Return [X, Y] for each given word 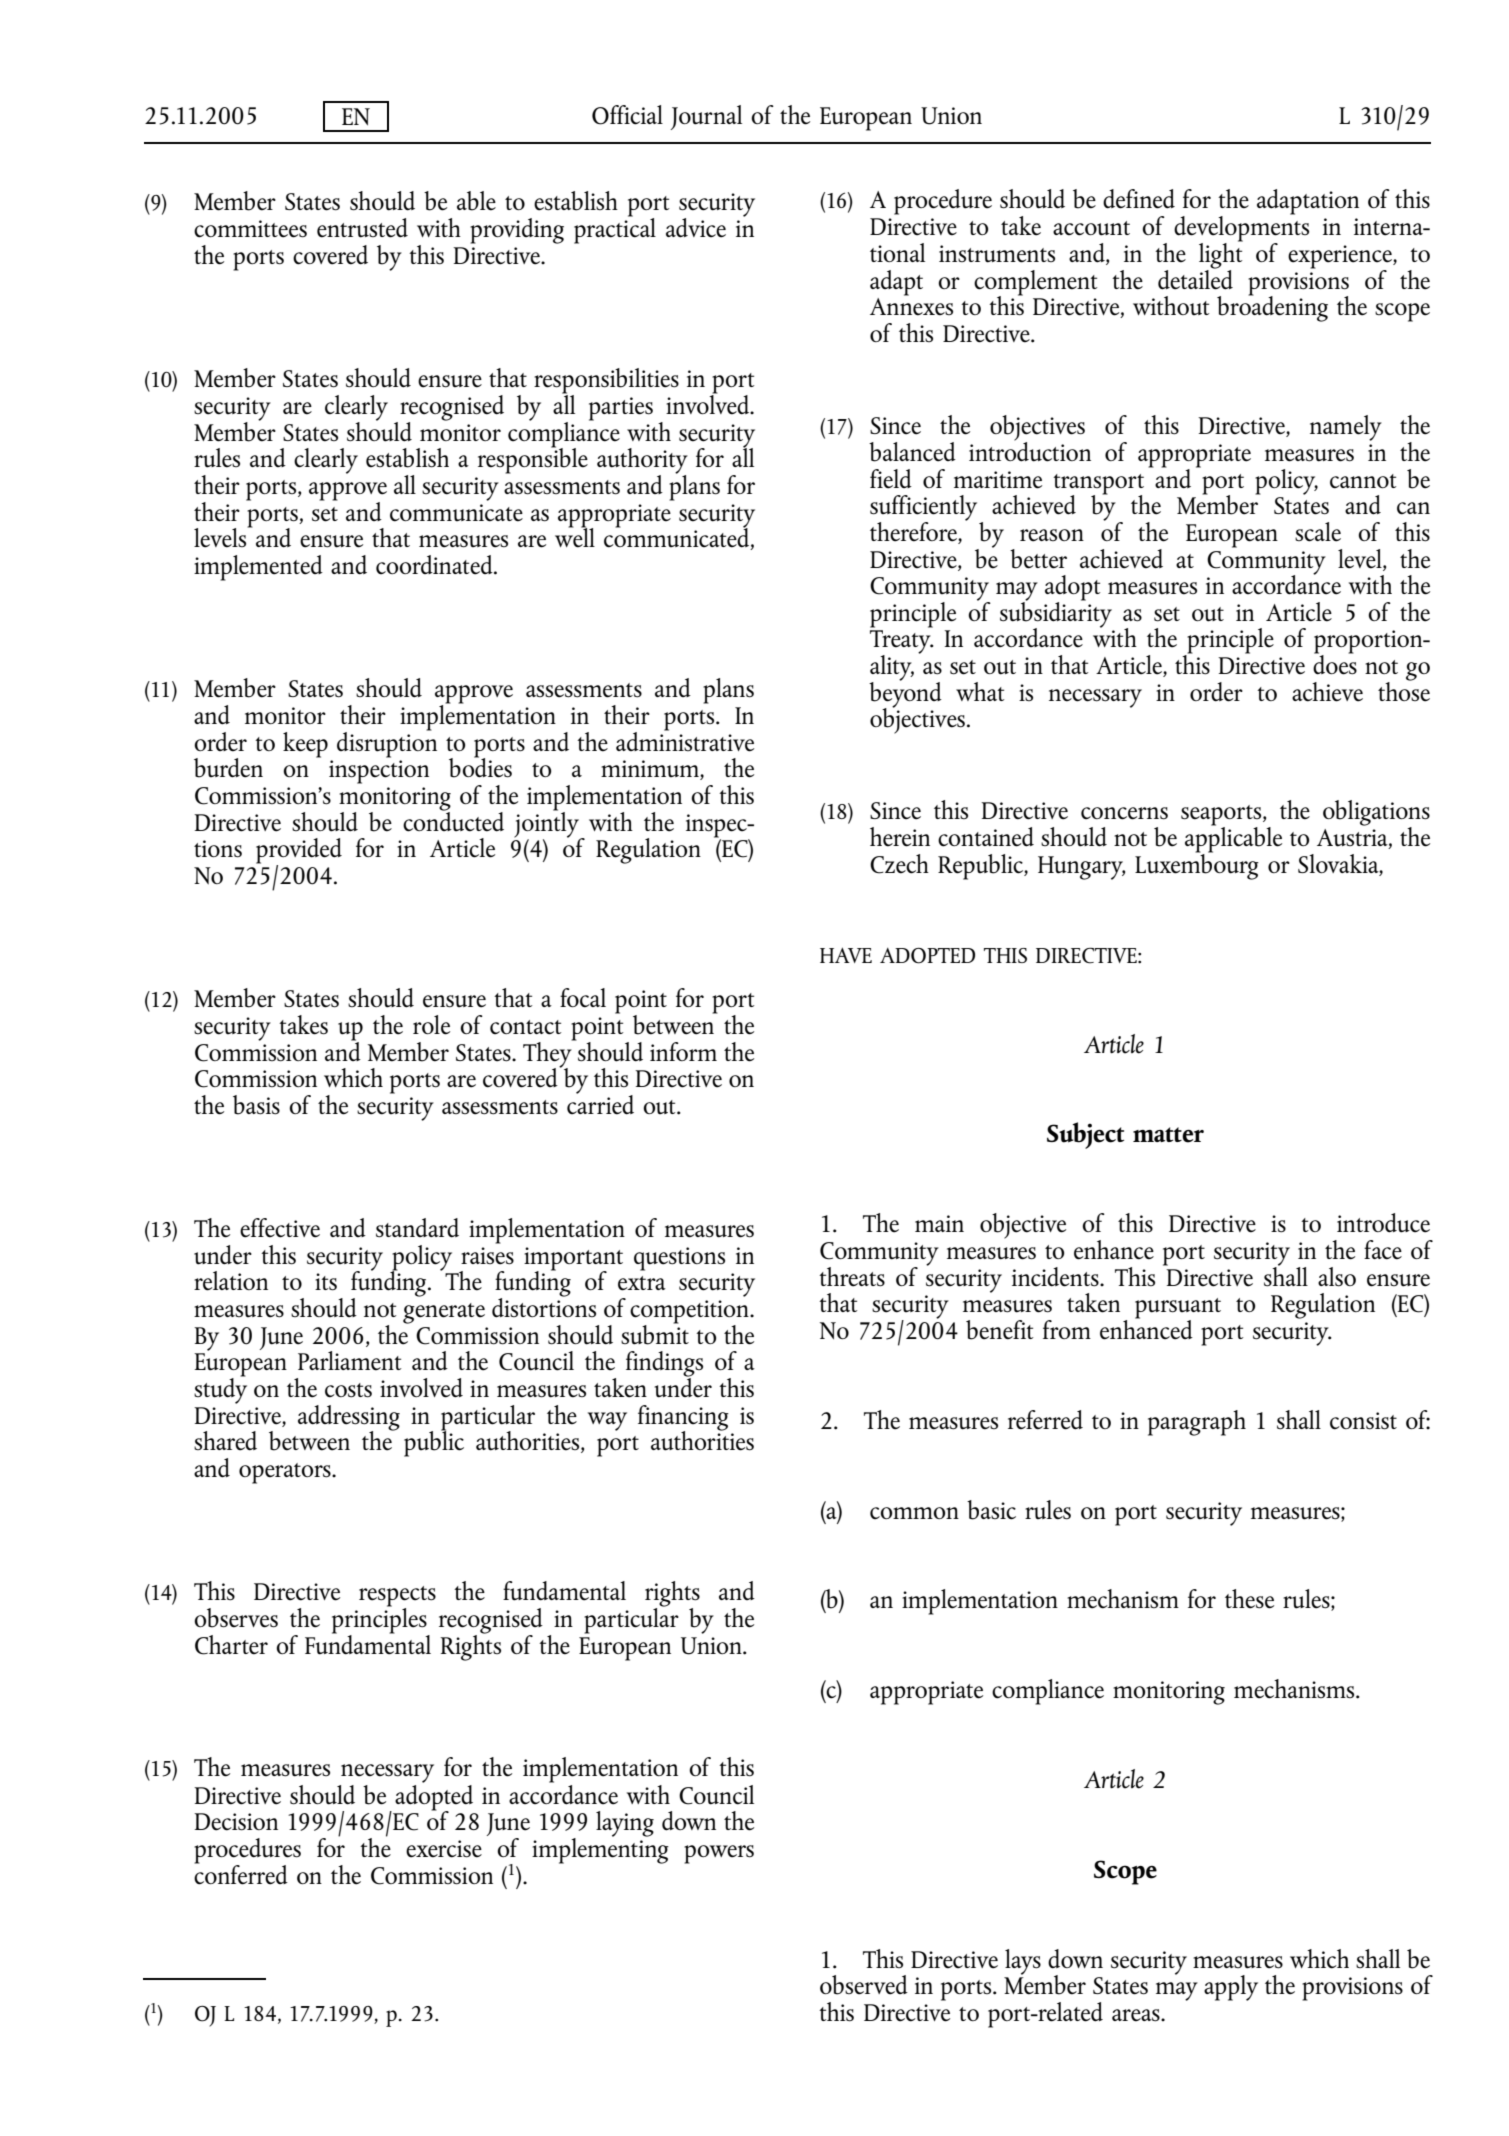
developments [1241, 229]
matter [1168, 1135]
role [431, 1025]
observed [864, 1985]
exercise [444, 1849]
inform [683, 1051]
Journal [706, 117]
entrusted [362, 228]
